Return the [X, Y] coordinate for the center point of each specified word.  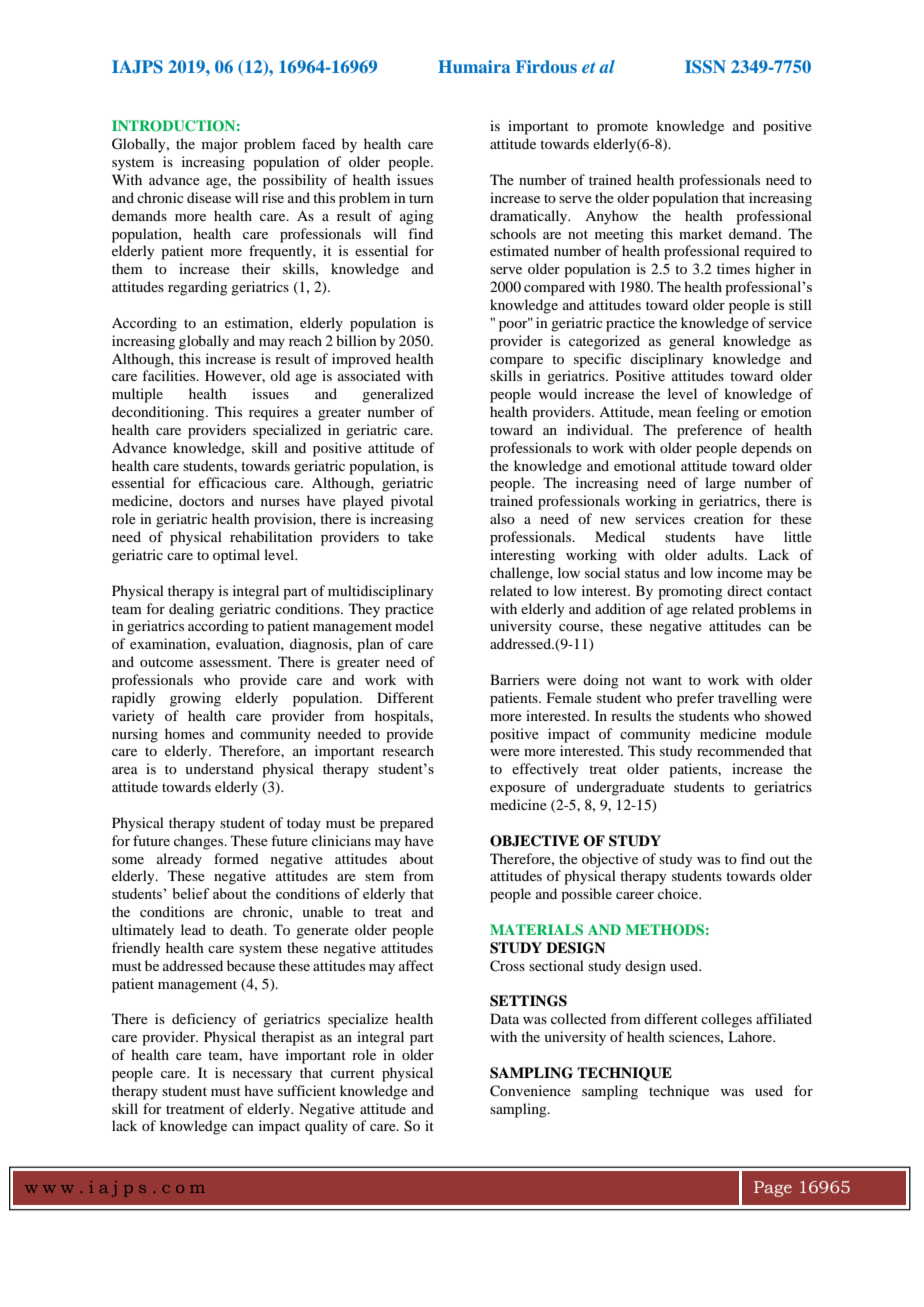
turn [421, 198]
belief [191, 893]
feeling [717, 413]
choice [679, 893]
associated [369, 375]
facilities [170, 375]
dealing [191, 610]
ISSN [705, 67]
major [220, 145]
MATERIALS [536, 930]
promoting [690, 592]
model [414, 625]
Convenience [530, 1091]
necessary [262, 1076]
